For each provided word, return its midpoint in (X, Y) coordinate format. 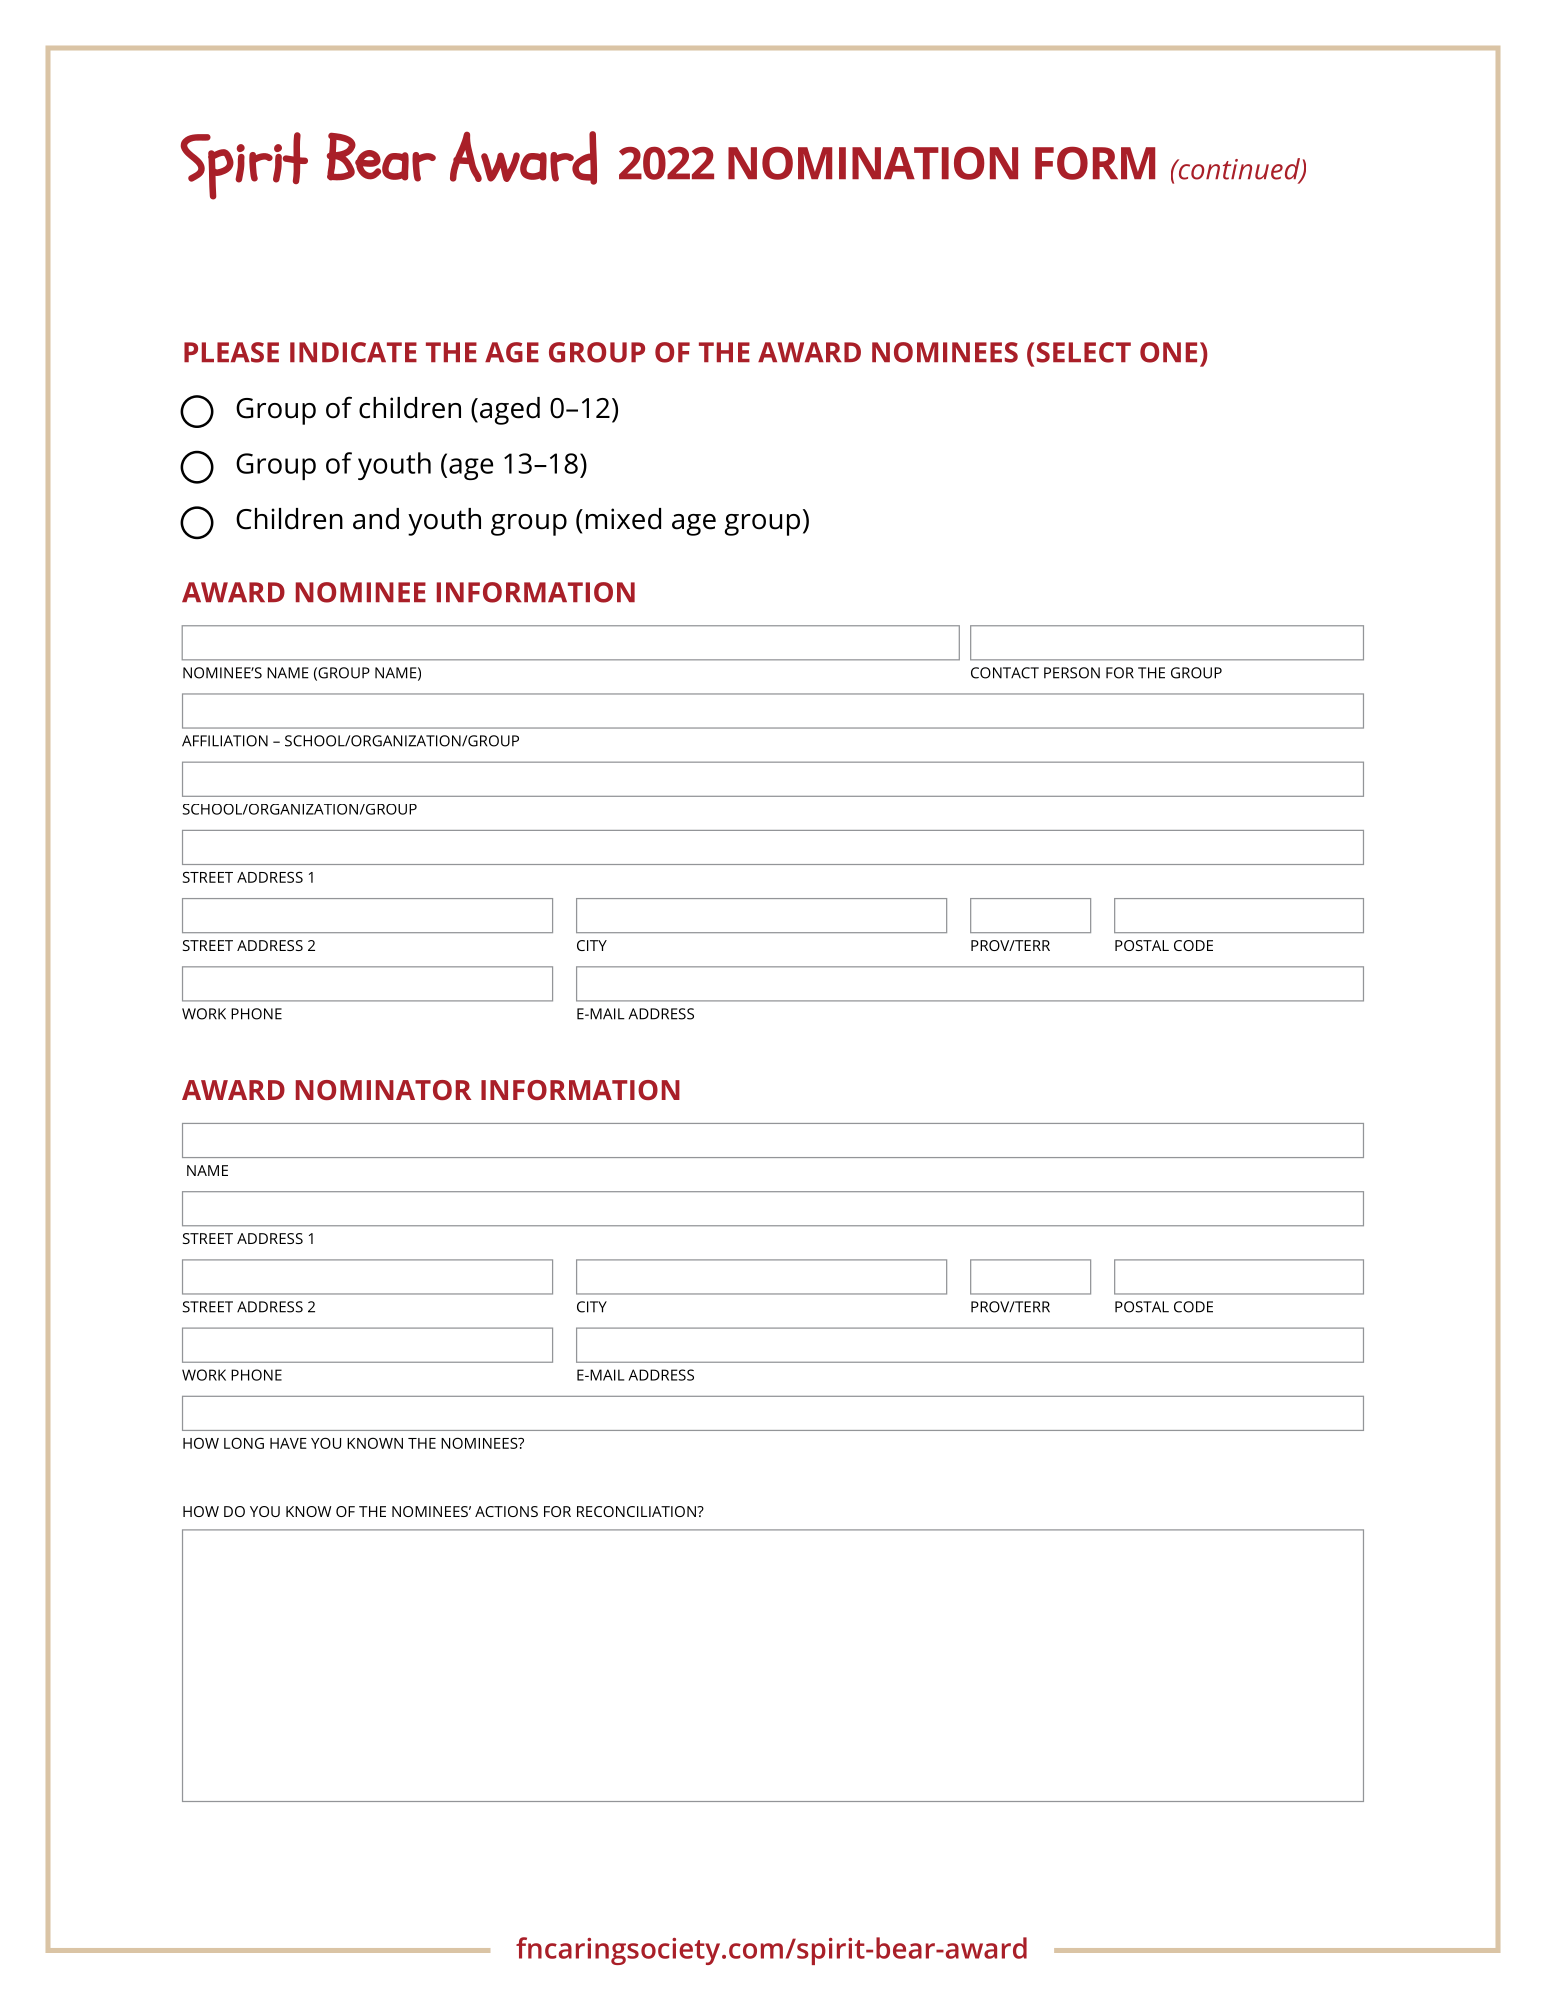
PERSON (1072, 673)
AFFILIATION (225, 741)
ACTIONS (506, 1511)
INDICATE (353, 352)
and (376, 519)
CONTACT (1005, 673)
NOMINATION (873, 163)
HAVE (288, 1443)
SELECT (1084, 352)
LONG (244, 1443)
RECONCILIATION (637, 1511)
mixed (623, 519)
